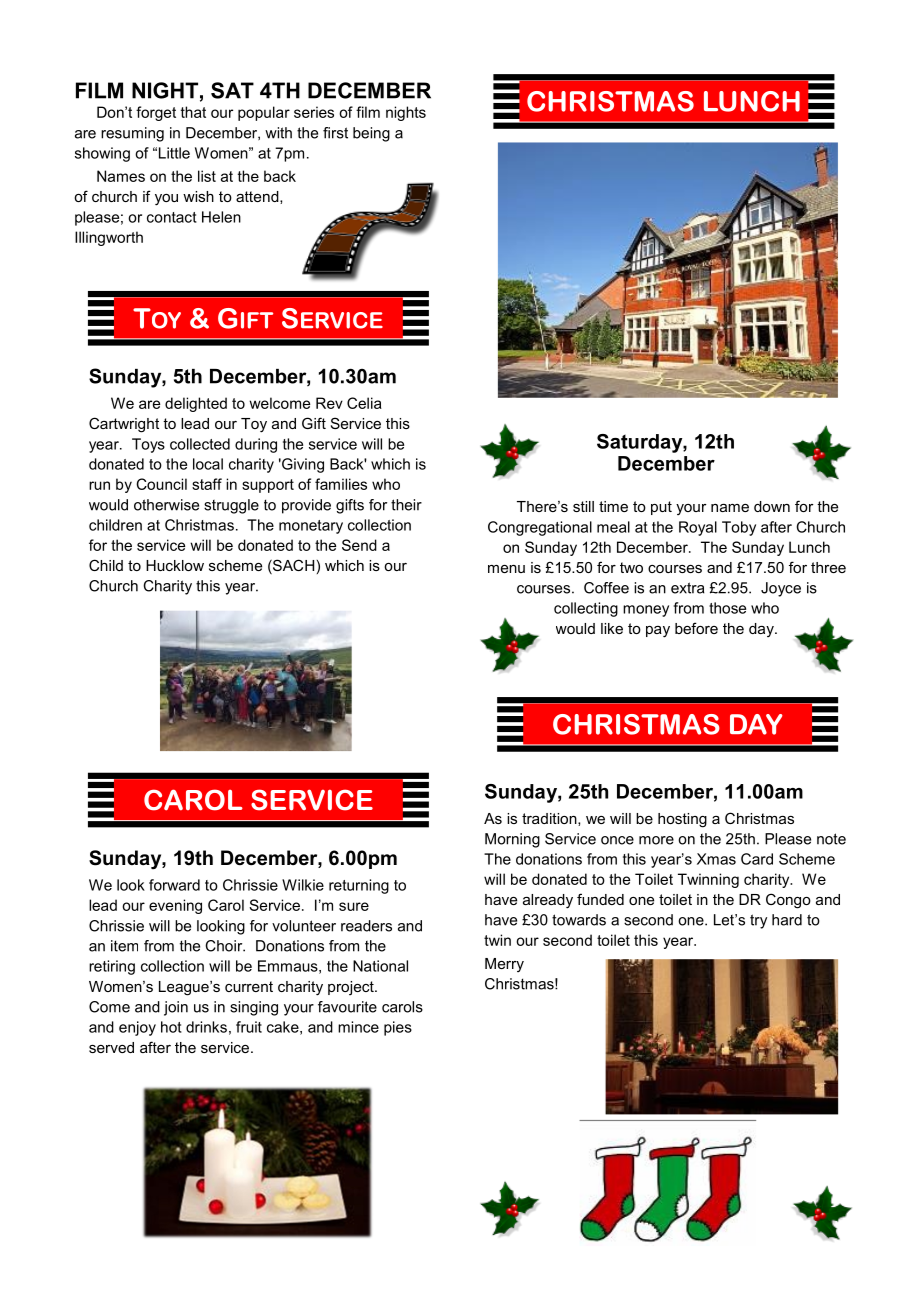  I want to click on try, so click(758, 921).
